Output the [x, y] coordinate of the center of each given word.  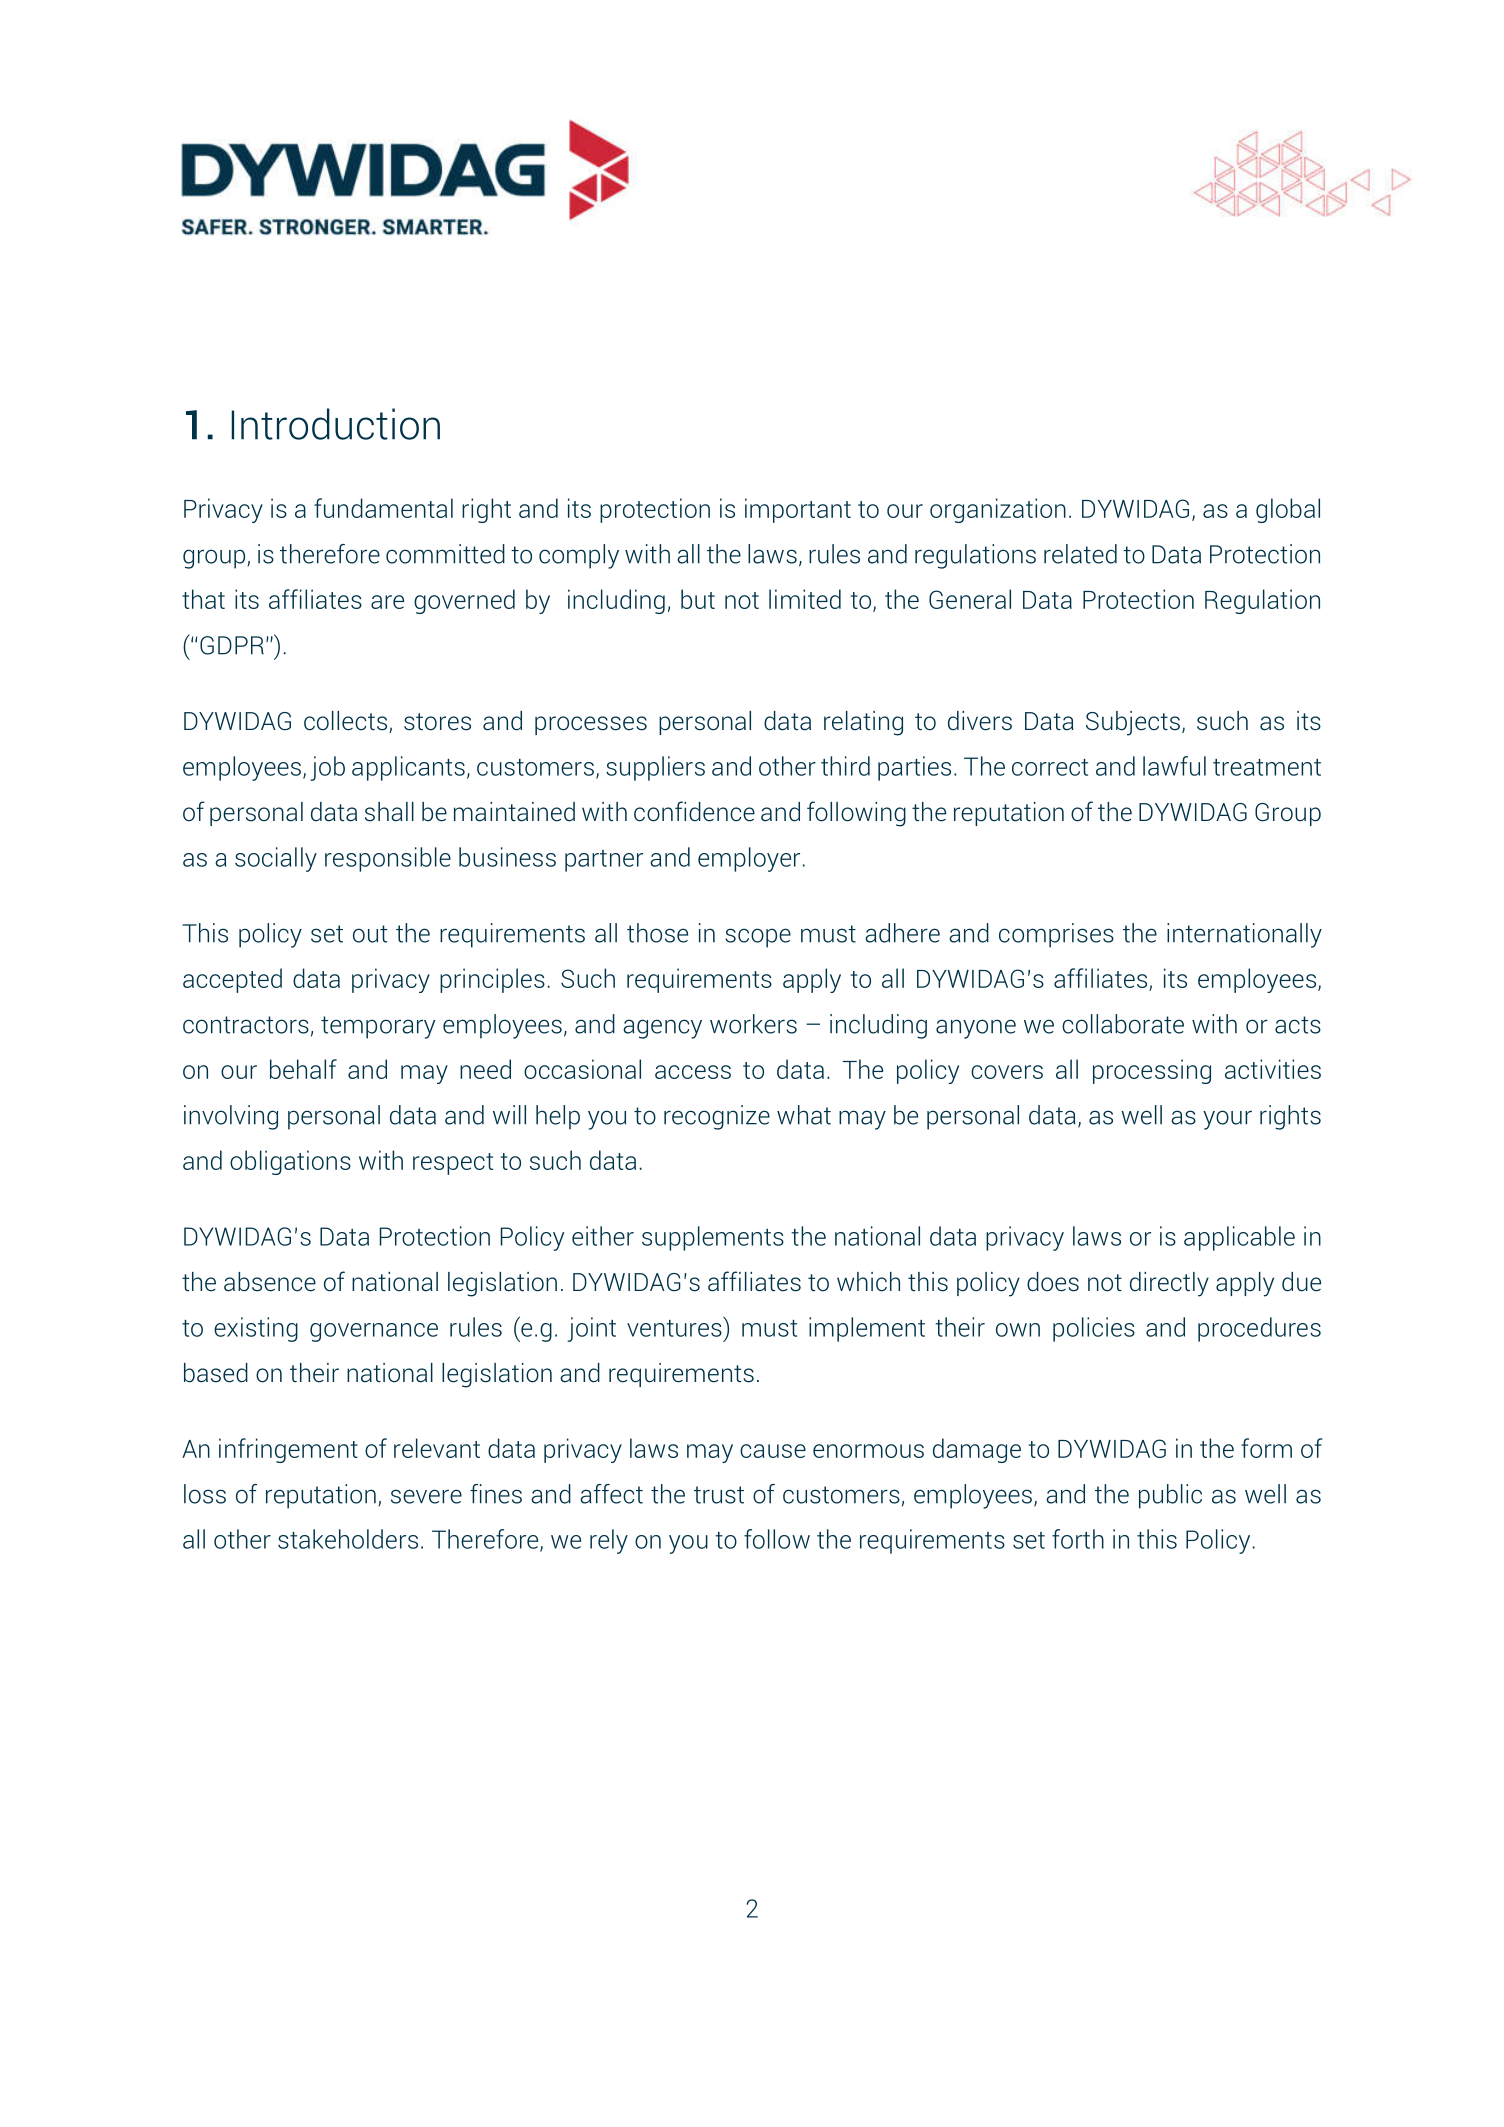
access [693, 1072]
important [798, 510]
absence [270, 1282]
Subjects [1133, 723]
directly [1169, 1284]
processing [1152, 1071]
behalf [303, 1069]
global [1288, 510]
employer [749, 859]
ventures [675, 1327]
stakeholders [348, 1539]
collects [345, 721]
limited [805, 599]
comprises [1056, 935]
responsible [388, 859]
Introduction [335, 424]
